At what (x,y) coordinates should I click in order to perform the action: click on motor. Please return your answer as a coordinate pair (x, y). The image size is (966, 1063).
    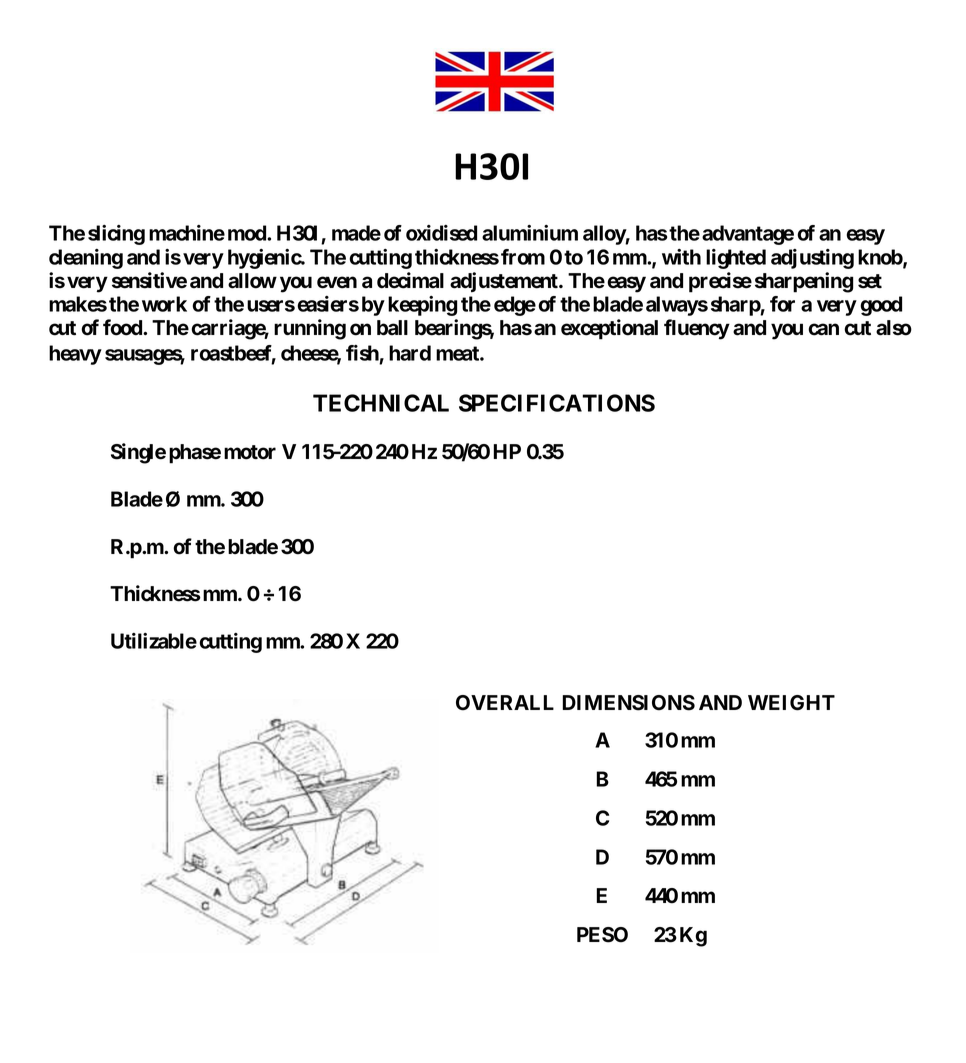
    Looking at the image, I should click on (250, 452).
